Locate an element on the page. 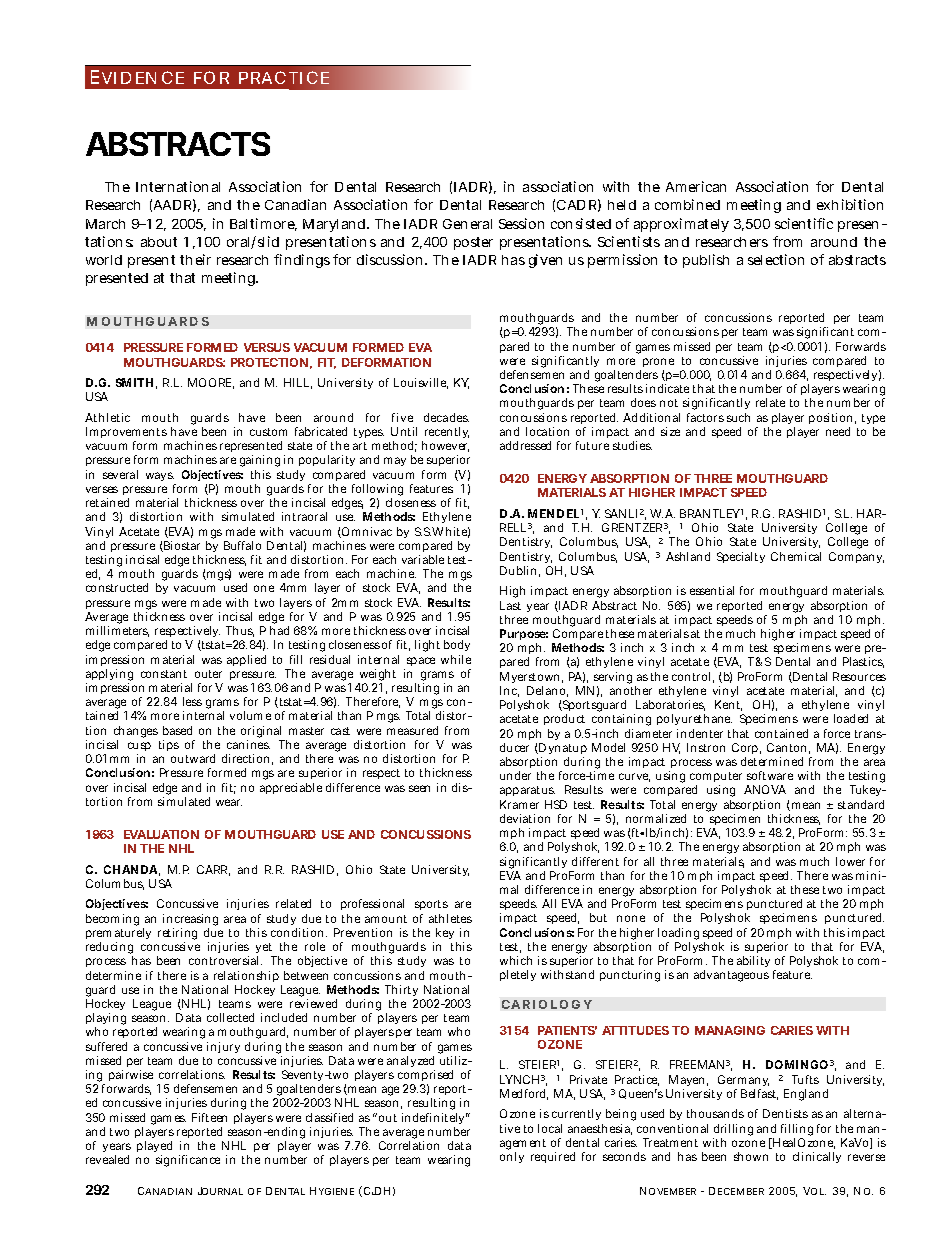 The height and width of the page is (1237, 952). ANOVA is located at coordinates (765, 789).
